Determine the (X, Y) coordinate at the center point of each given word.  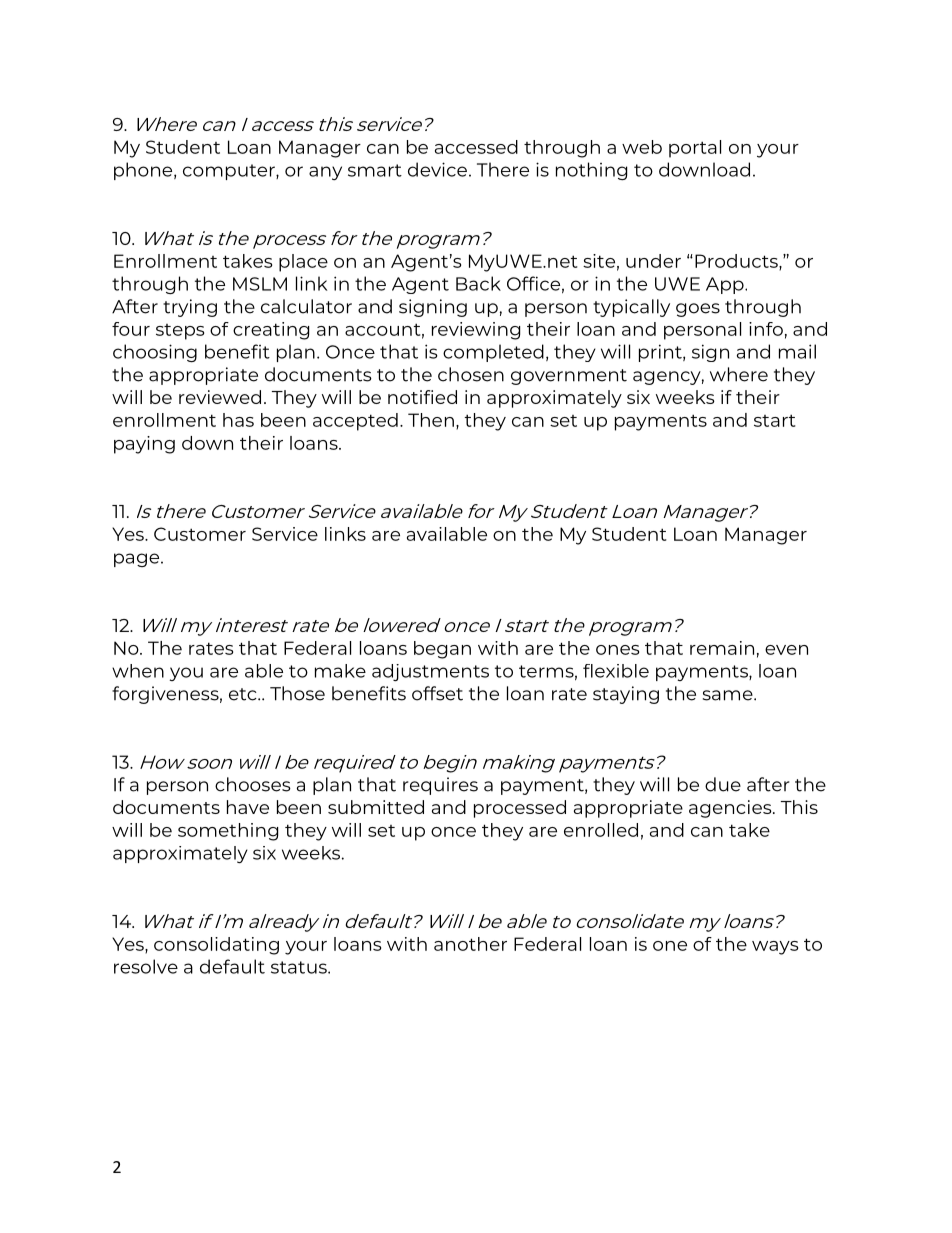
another (470, 944)
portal (695, 149)
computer (230, 172)
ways (775, 948)
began (442, 650)
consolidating (216, 946)
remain (722, 648)
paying (144, 445)
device (437, 169)
